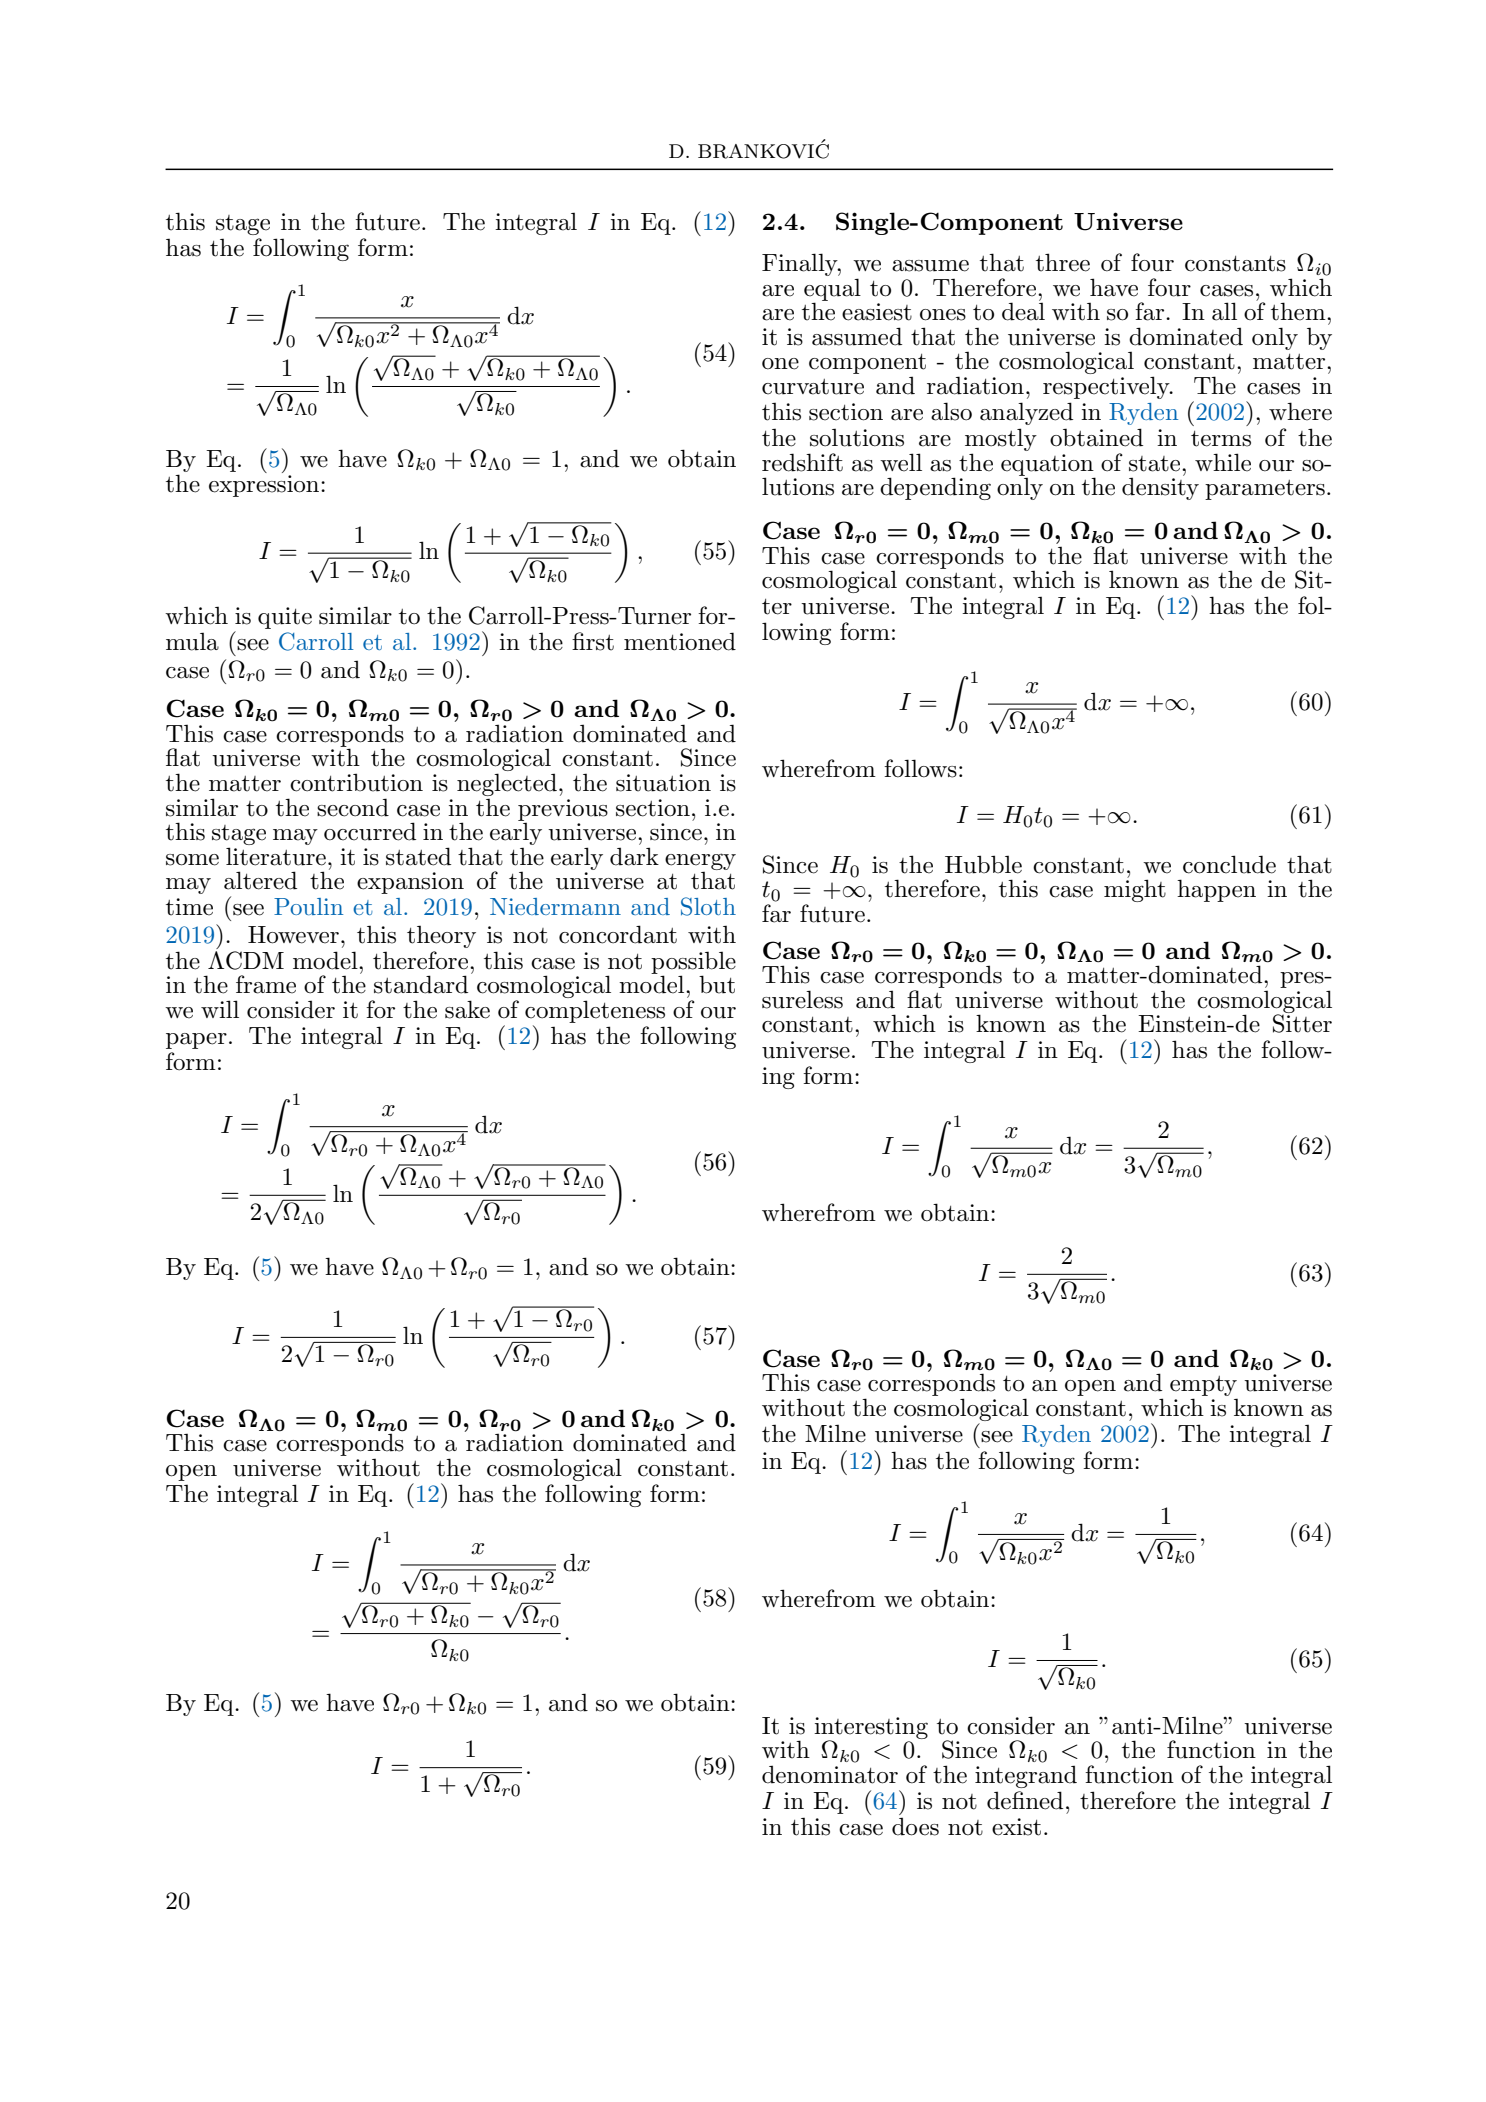 This screenshot has height=2102, width=1486. Describe the element at coordinates (663, 783) in the screenshot. I see `situation` at that location.
